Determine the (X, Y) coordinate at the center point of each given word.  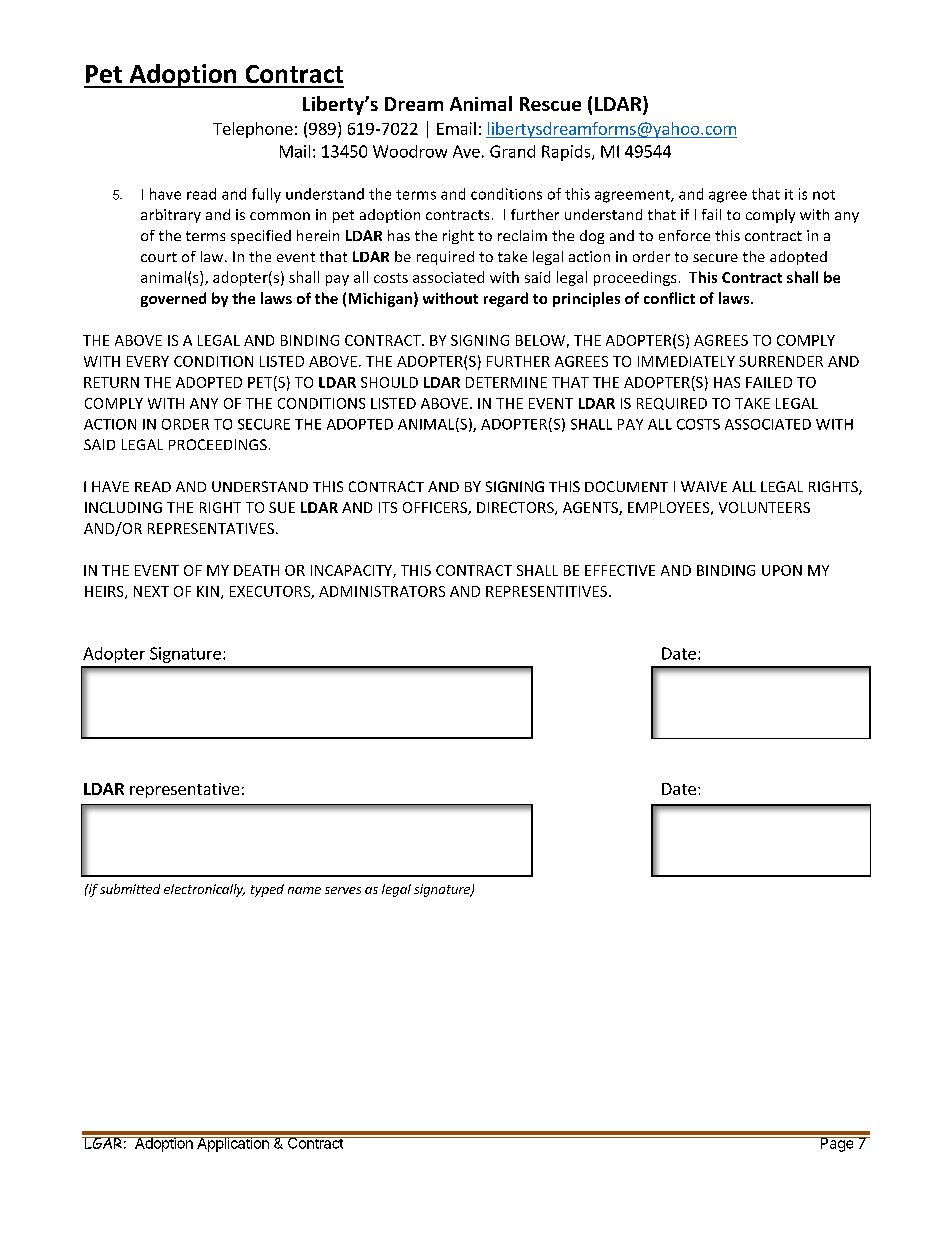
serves (343, 890)
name (304, 890)
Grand (512, 151)
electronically (204, 890)
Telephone (253, 130)
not (824, 195)
